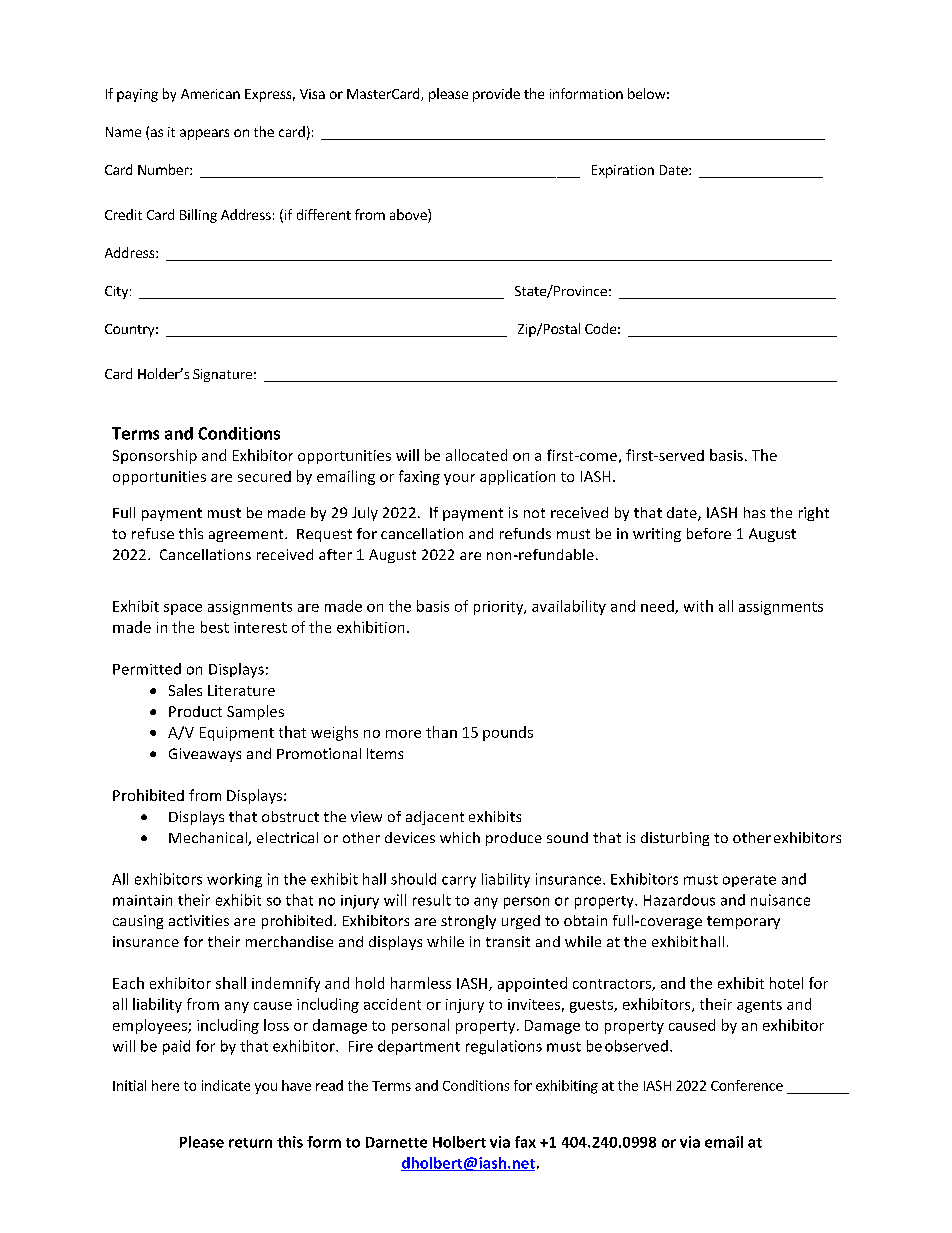 The image size is (952, 1233). I want to click on allocated, so click(476, 455).
